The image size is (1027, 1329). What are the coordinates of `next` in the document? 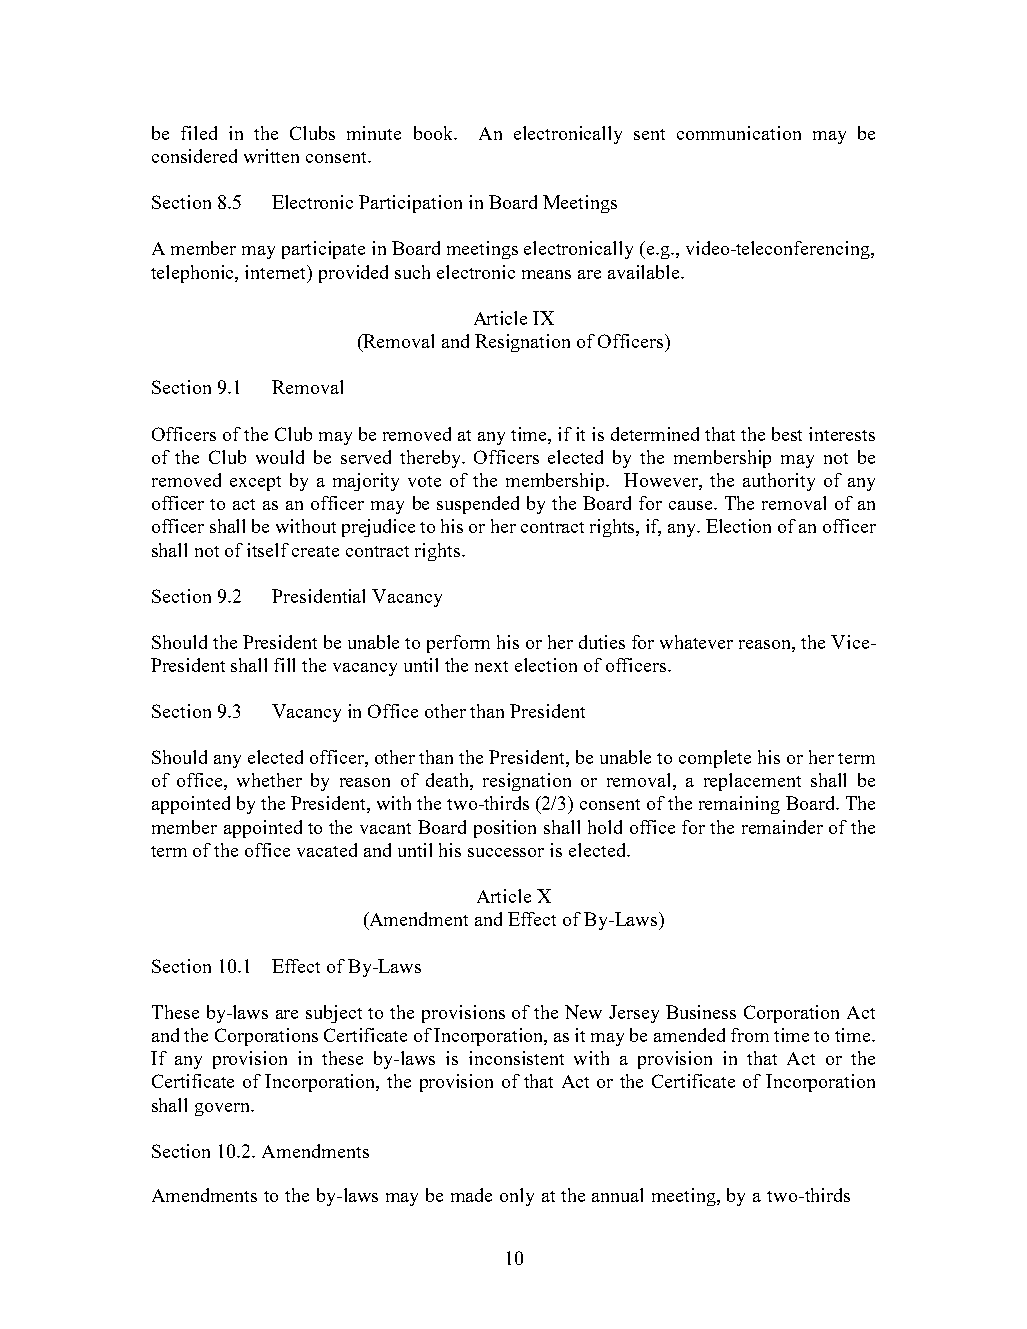 It's located at (491, 666).
